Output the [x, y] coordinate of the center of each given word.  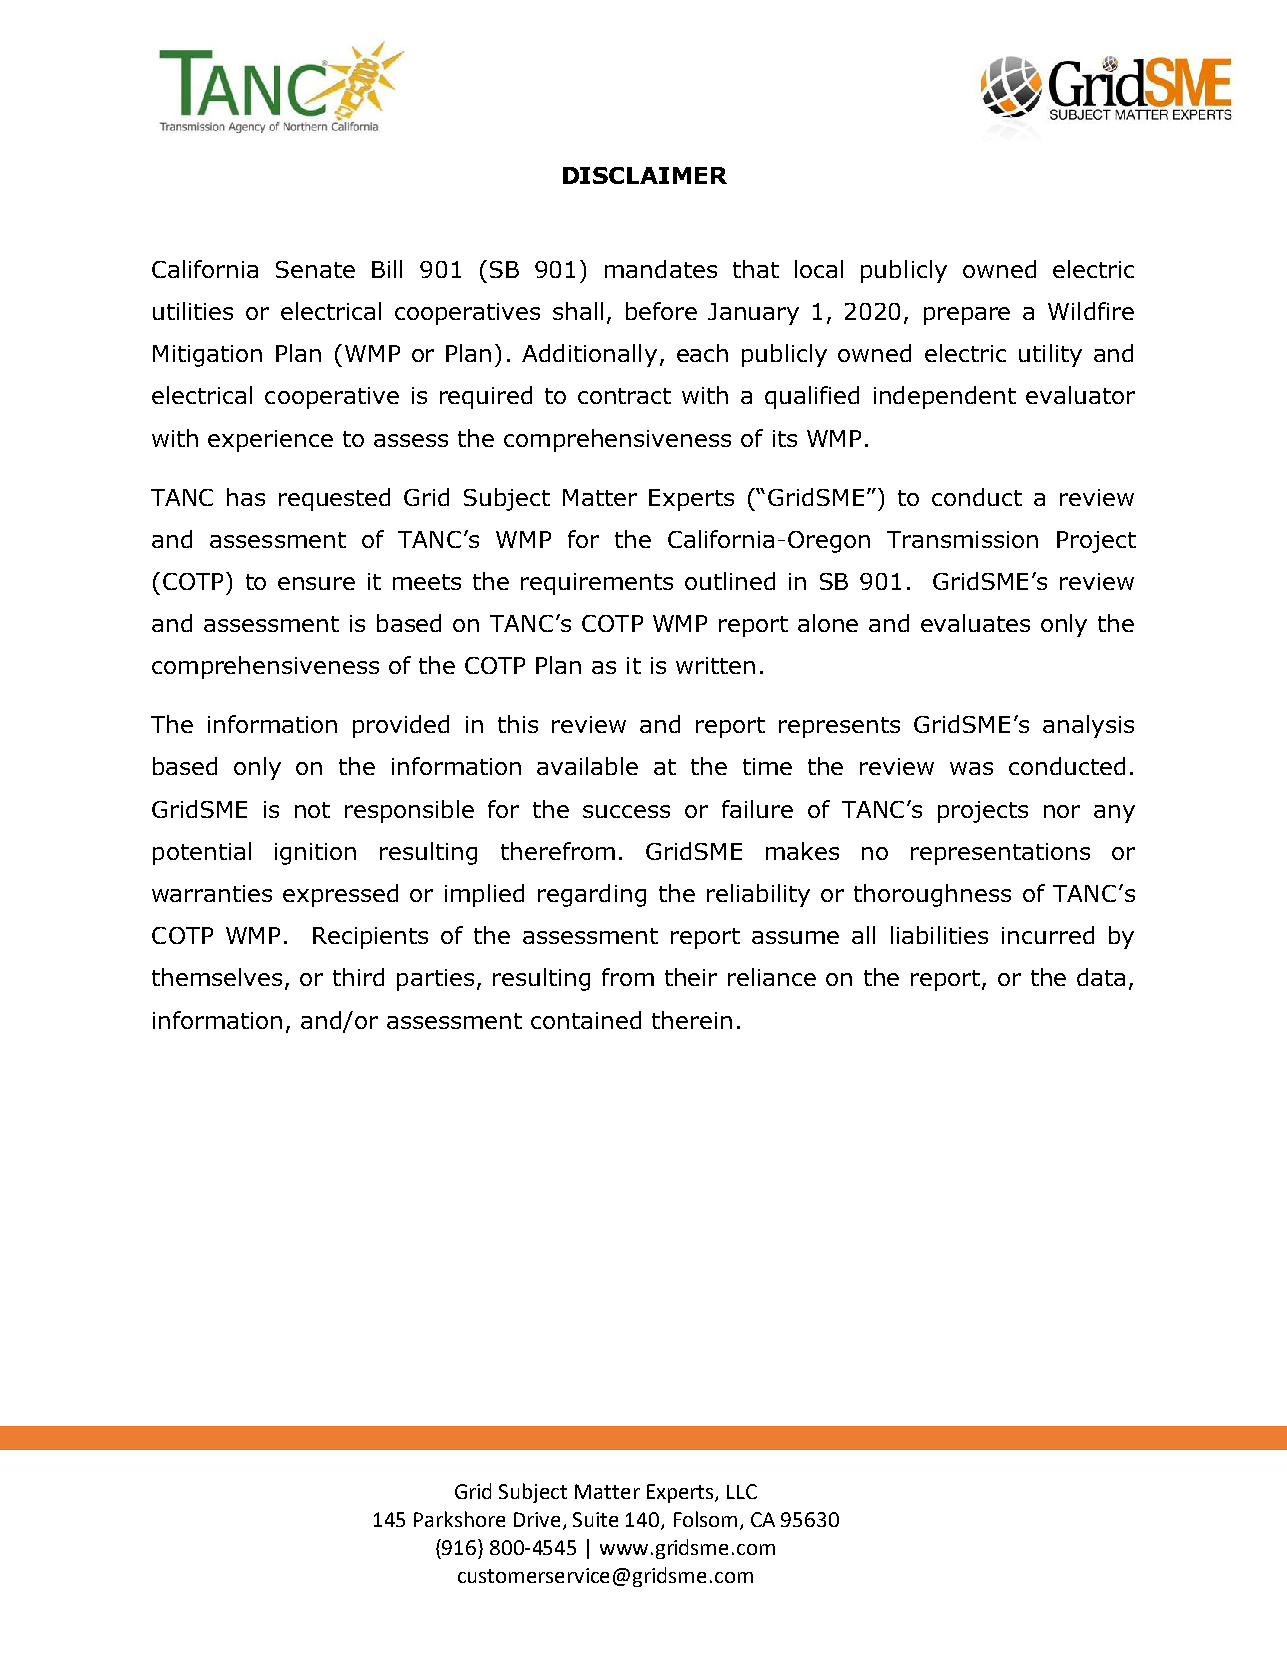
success [626, 811]
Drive [537, 1519]
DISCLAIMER [645, 175]
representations [1000, 854]
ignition [315, 854]
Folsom [705, 1519]
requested [334, 499]
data [1101, 977]
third [358, 977]
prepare [967, 316]
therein [692, 1020]
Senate [315, 269]
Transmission [962, 539]
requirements [597, 584]
